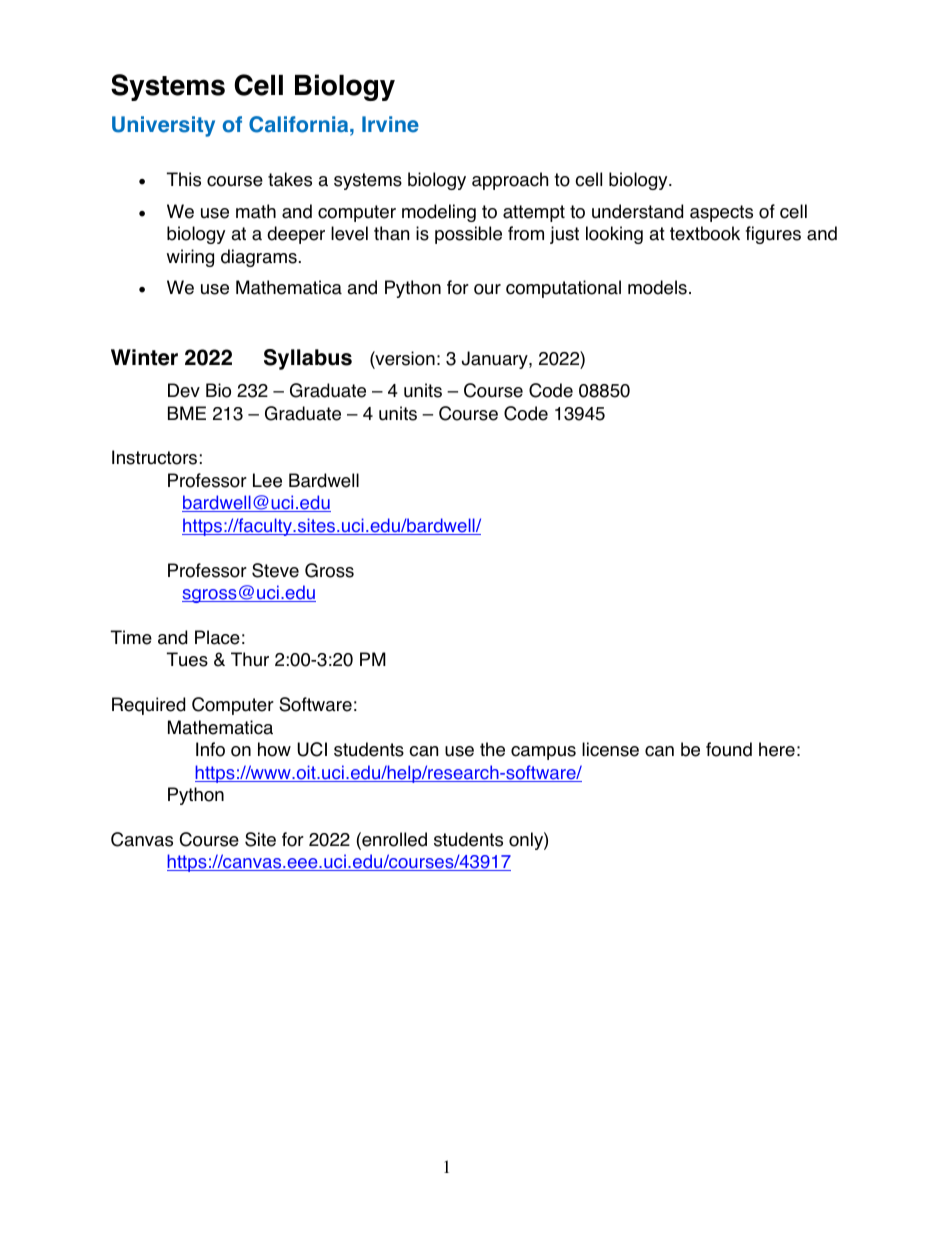 This screenshot has height=1233, width=952. I want to click on campus, so click(543, 753).
